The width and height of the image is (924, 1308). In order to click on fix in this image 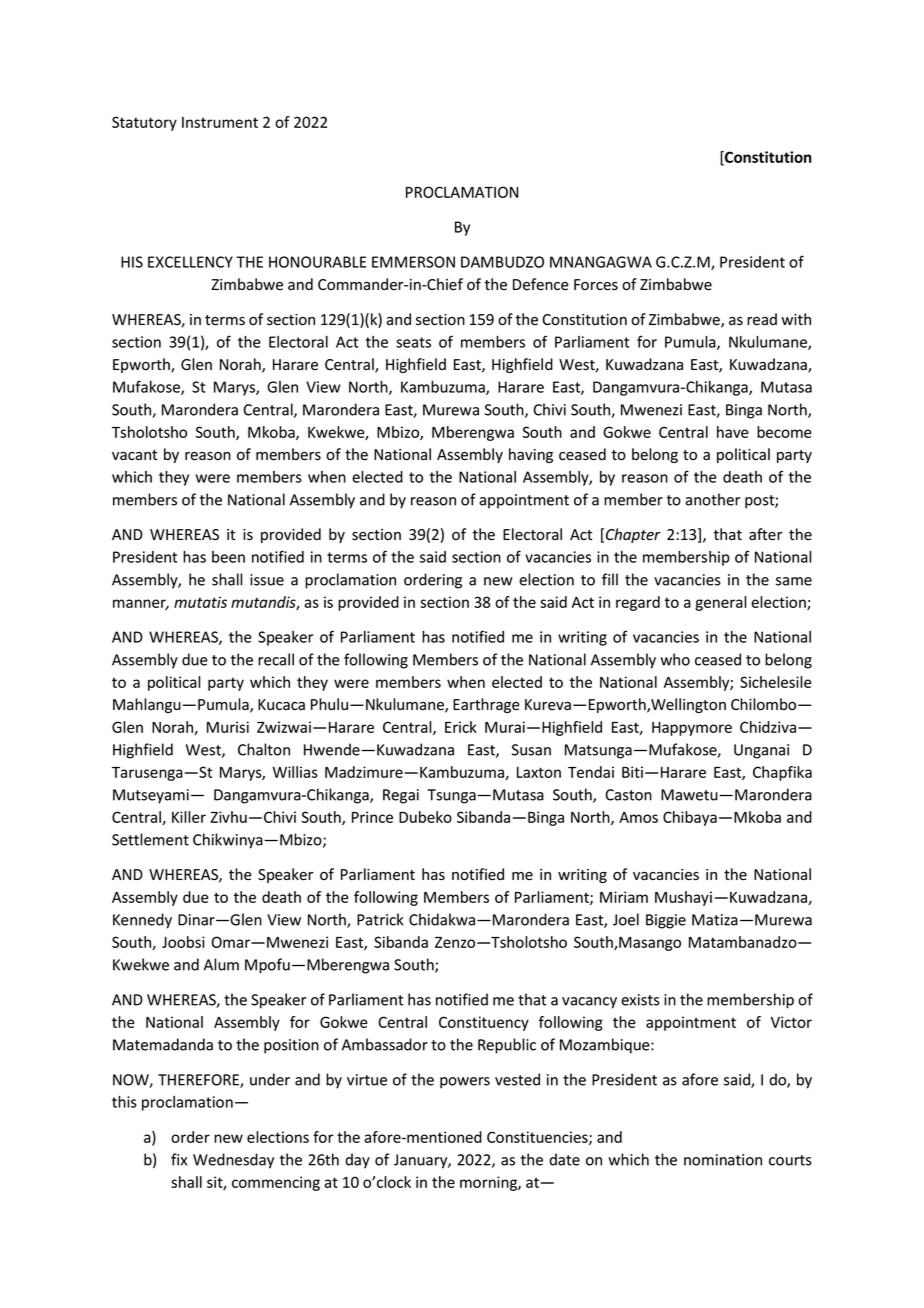, I will do `click(179, 1159)`.
